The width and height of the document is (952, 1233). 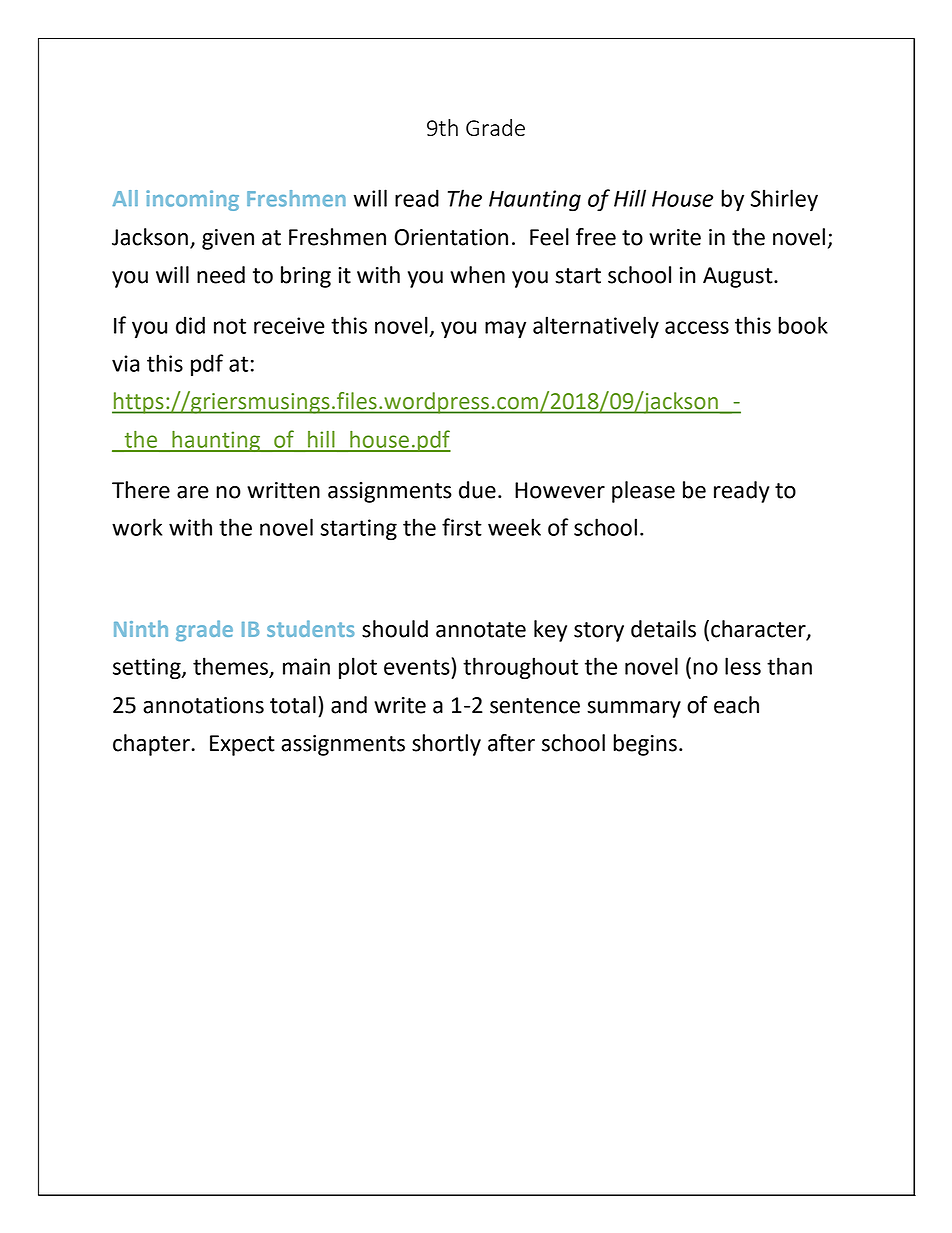 What do you see at coordinates (505, 330) in the document?
I see `may` at bounding box center [505, 330].
